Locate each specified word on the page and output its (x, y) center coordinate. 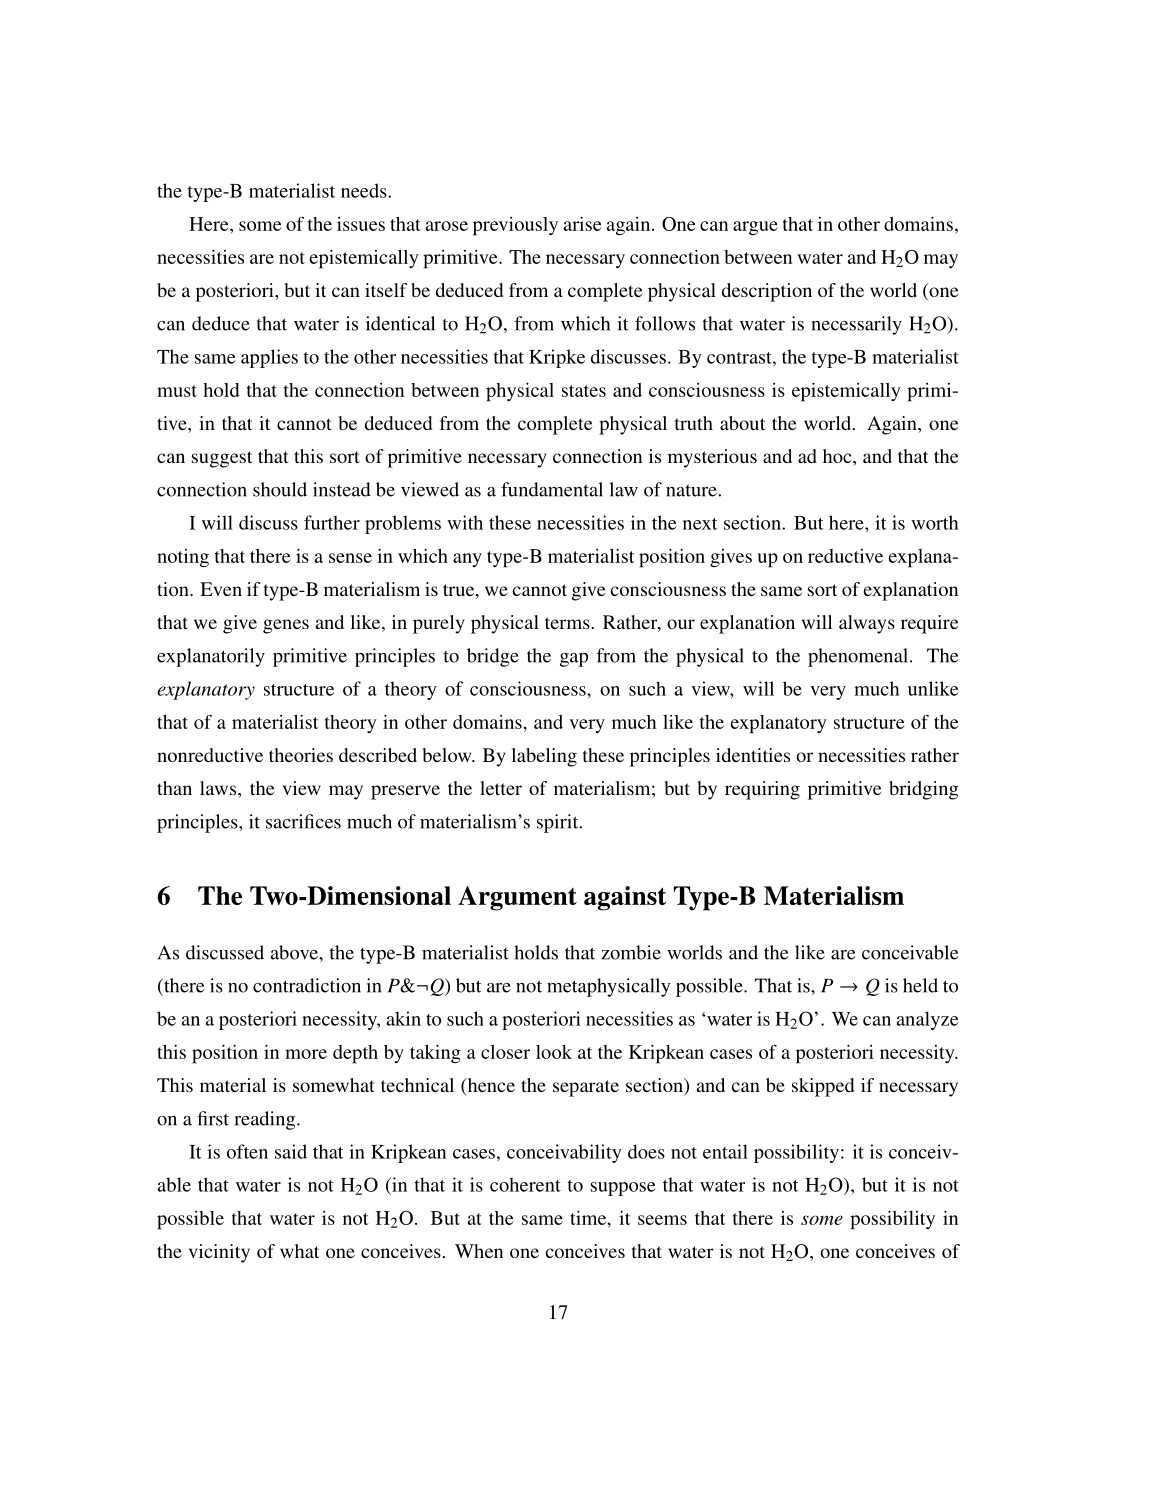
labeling (544, 757)
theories (301, 755)
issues (361, 224)
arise (583, 224)
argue (755, 228)
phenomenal (859, 657)
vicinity (219, 1253)
